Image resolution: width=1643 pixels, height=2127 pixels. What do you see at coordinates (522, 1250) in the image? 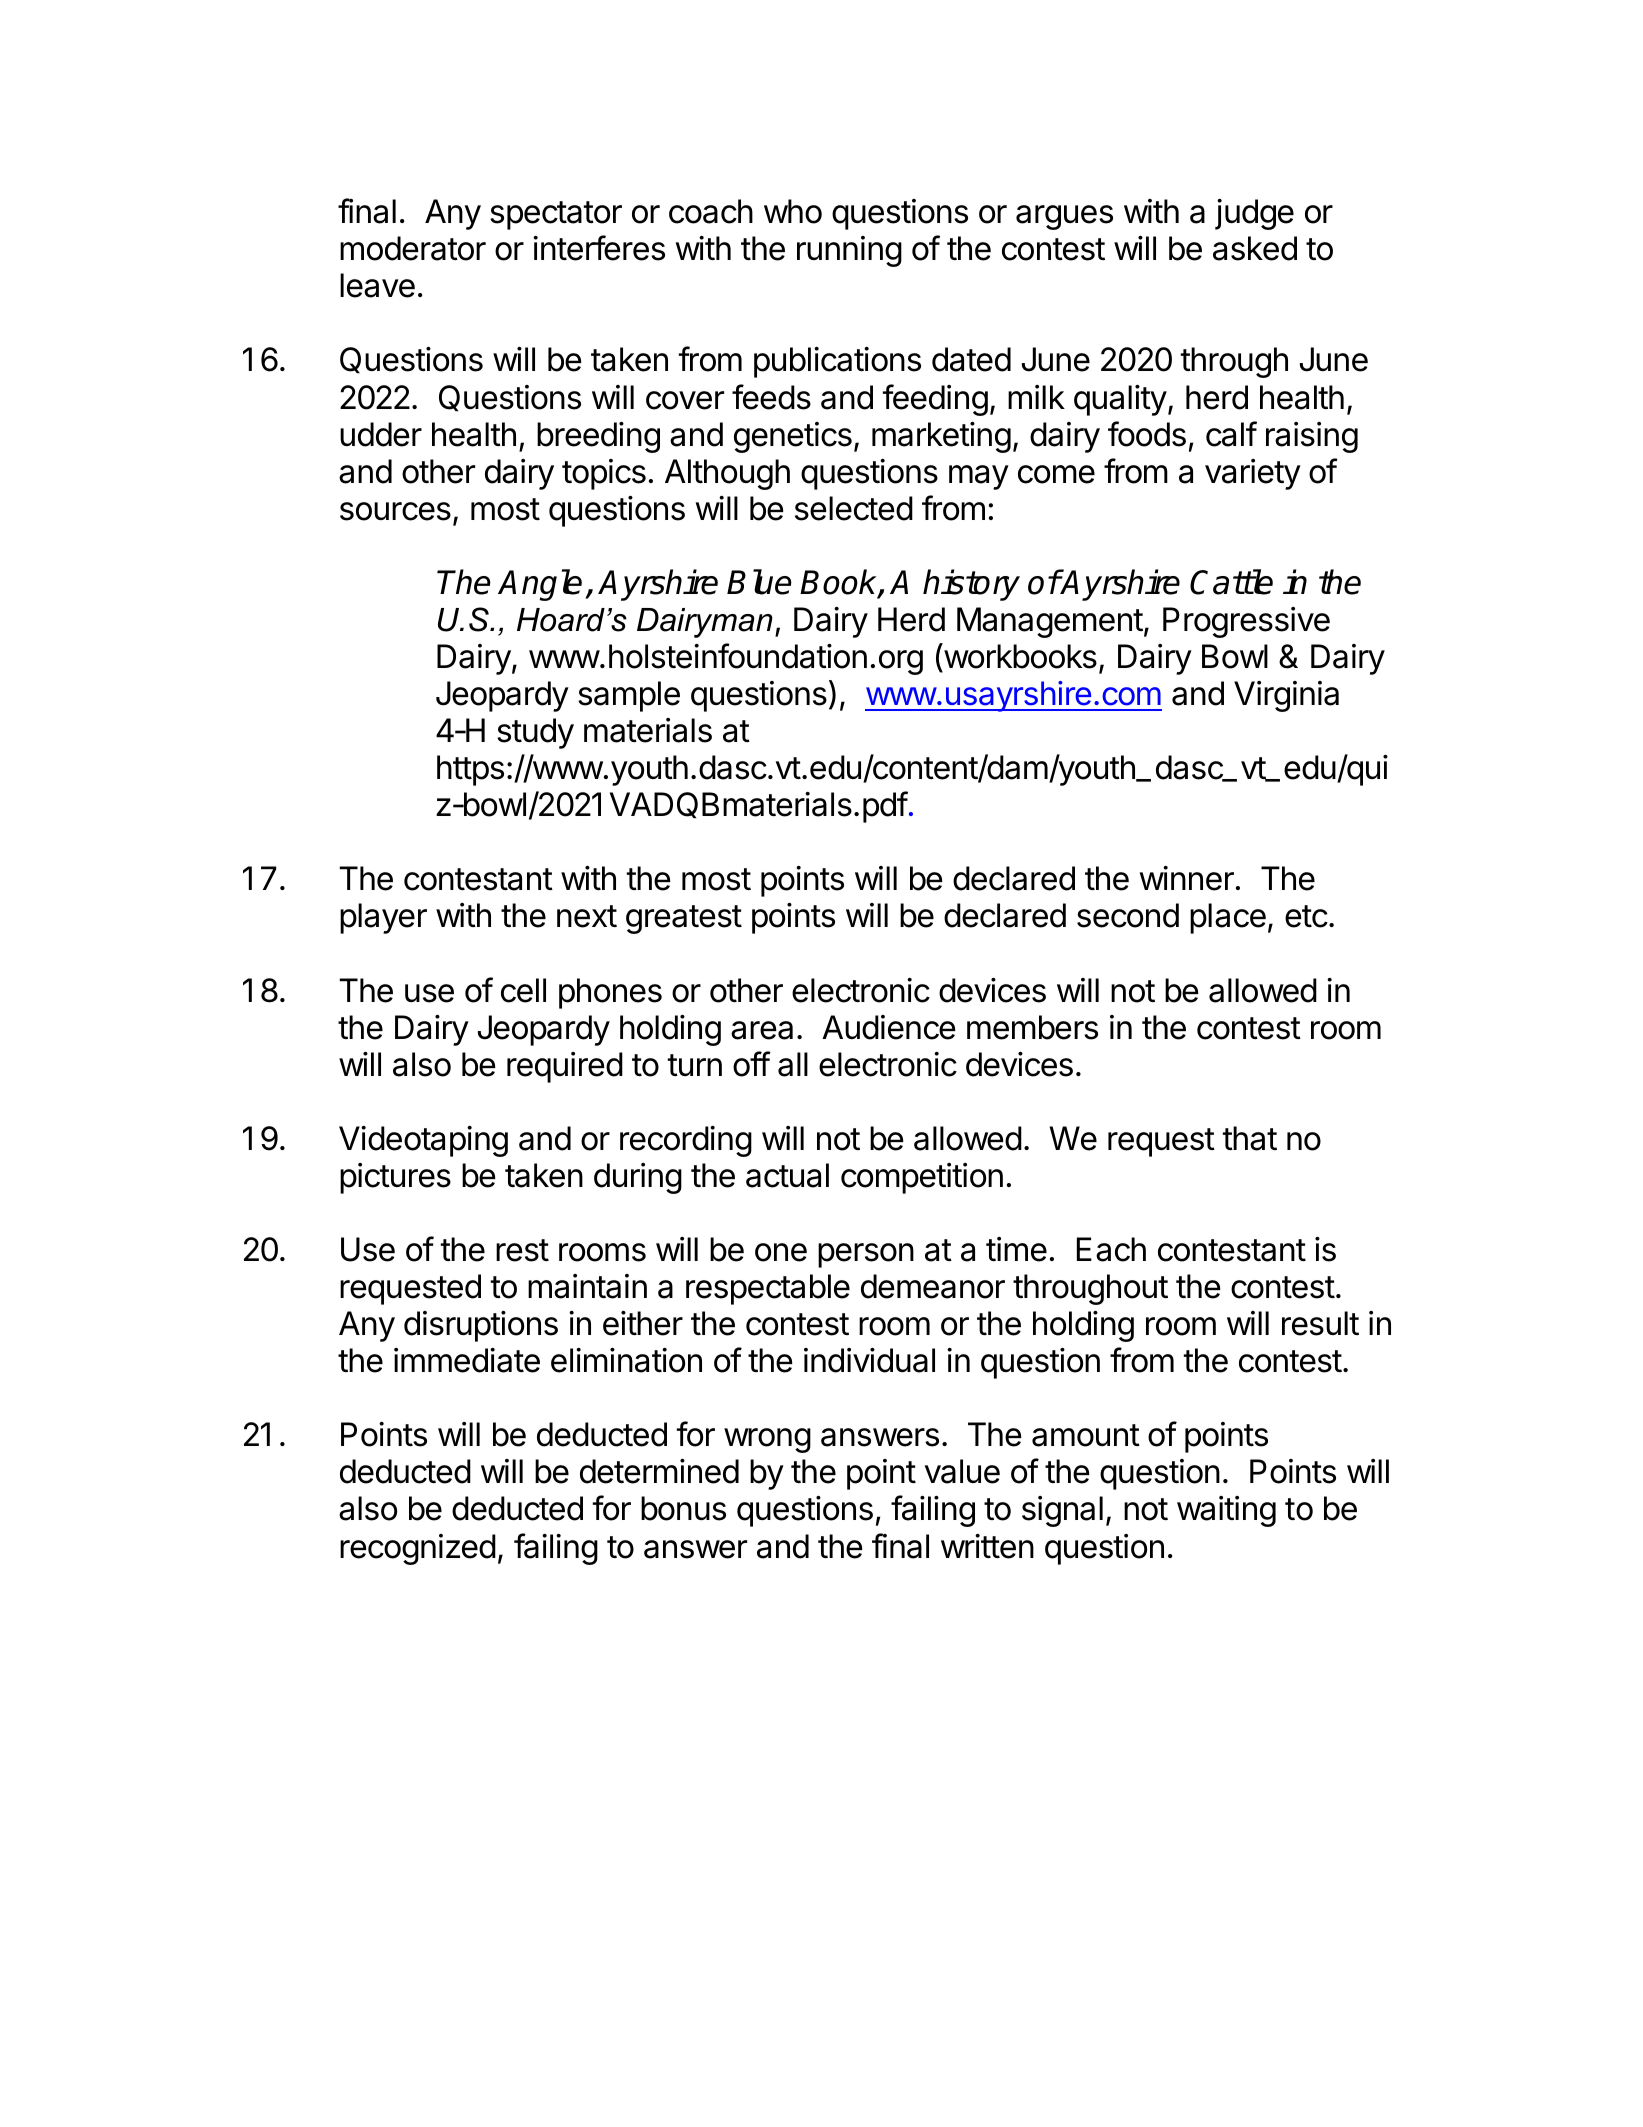
I see `rest` at bounding box center [522, 1250].
